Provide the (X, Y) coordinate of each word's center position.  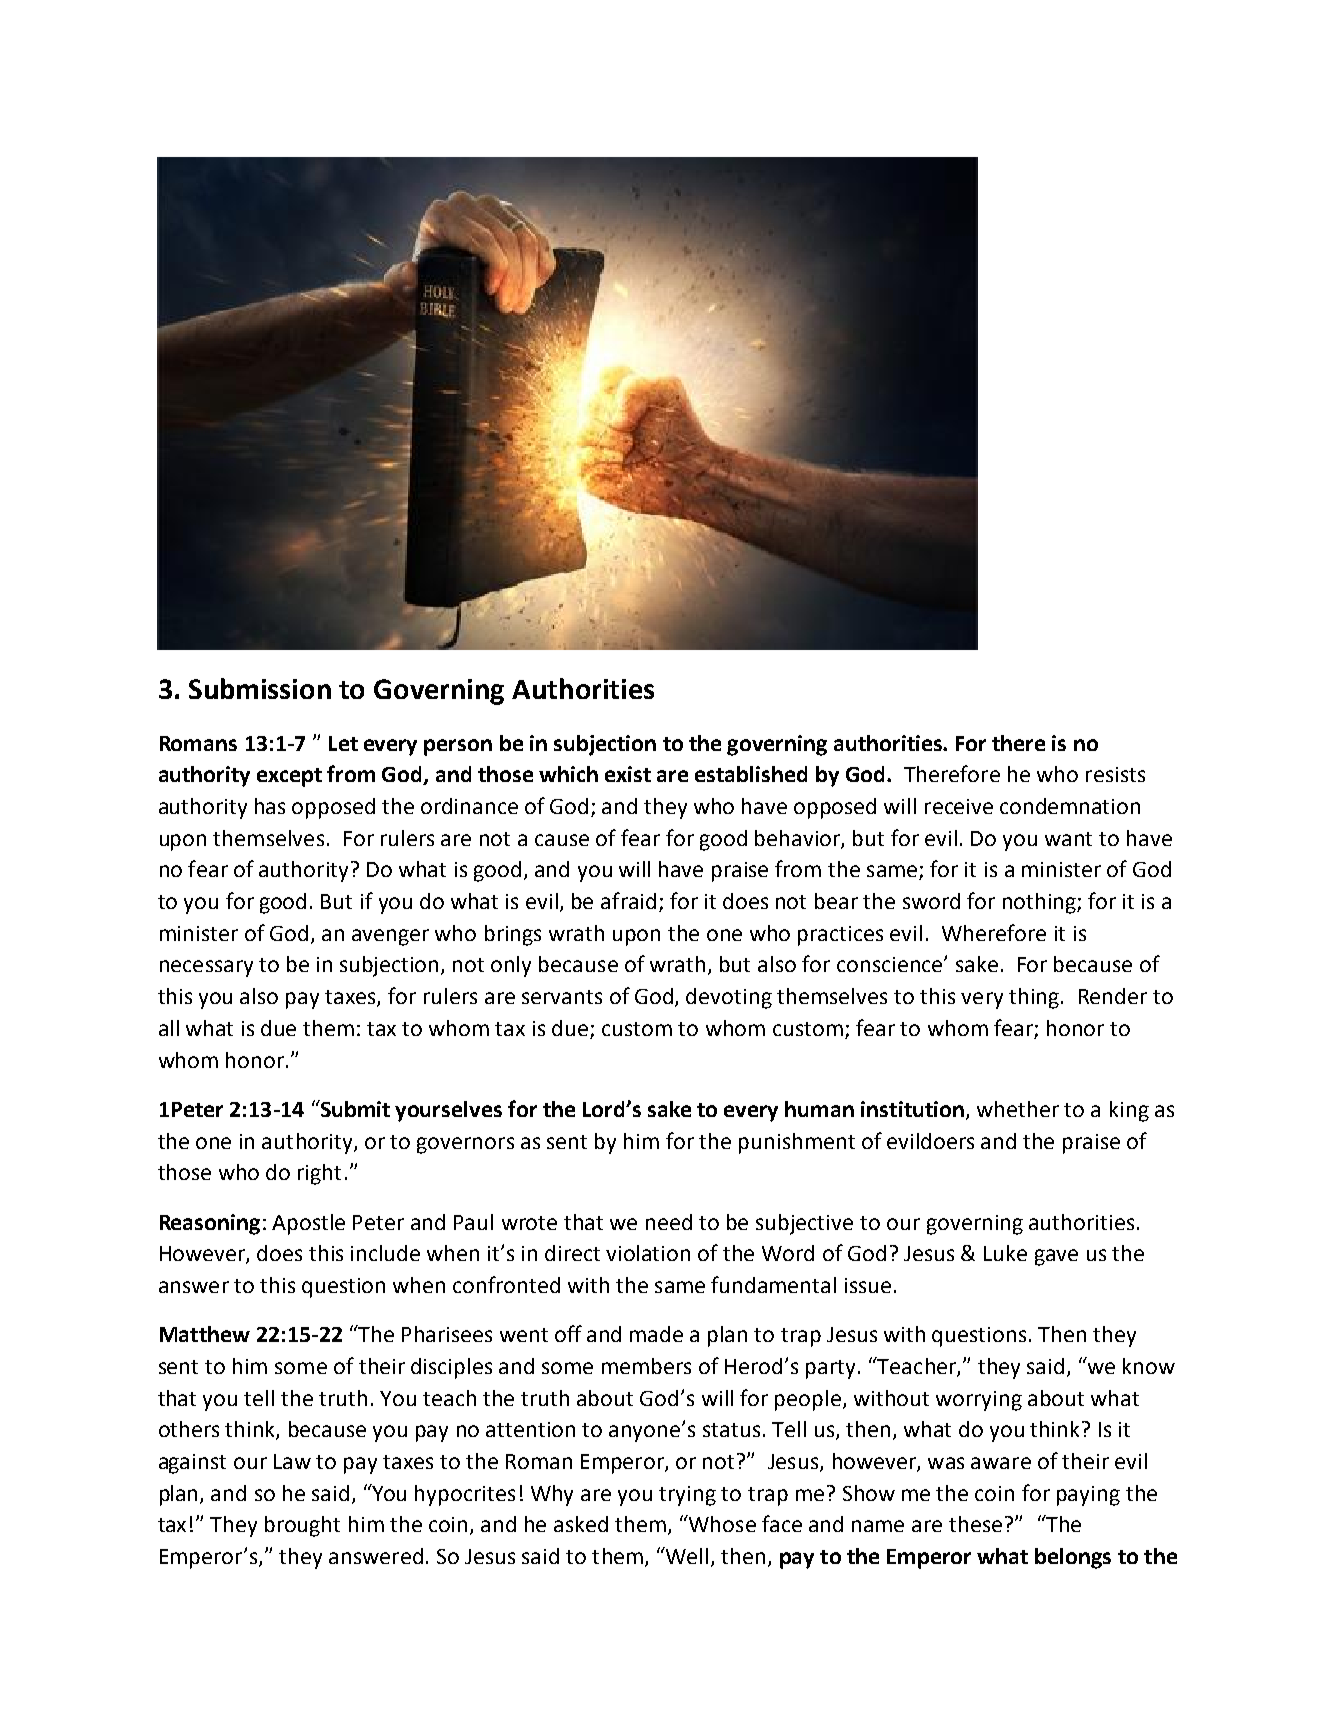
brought (302, 1526)
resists (1115, 774)
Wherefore (994, 932)
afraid (628, 900)
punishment (797, 1143)
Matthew (205, 1334)
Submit (354, 1108)
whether (1018, 1109)
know (1149, 1366)
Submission (260, 688)
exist (628, 774)
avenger (390, 937)
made (656, 1334)
